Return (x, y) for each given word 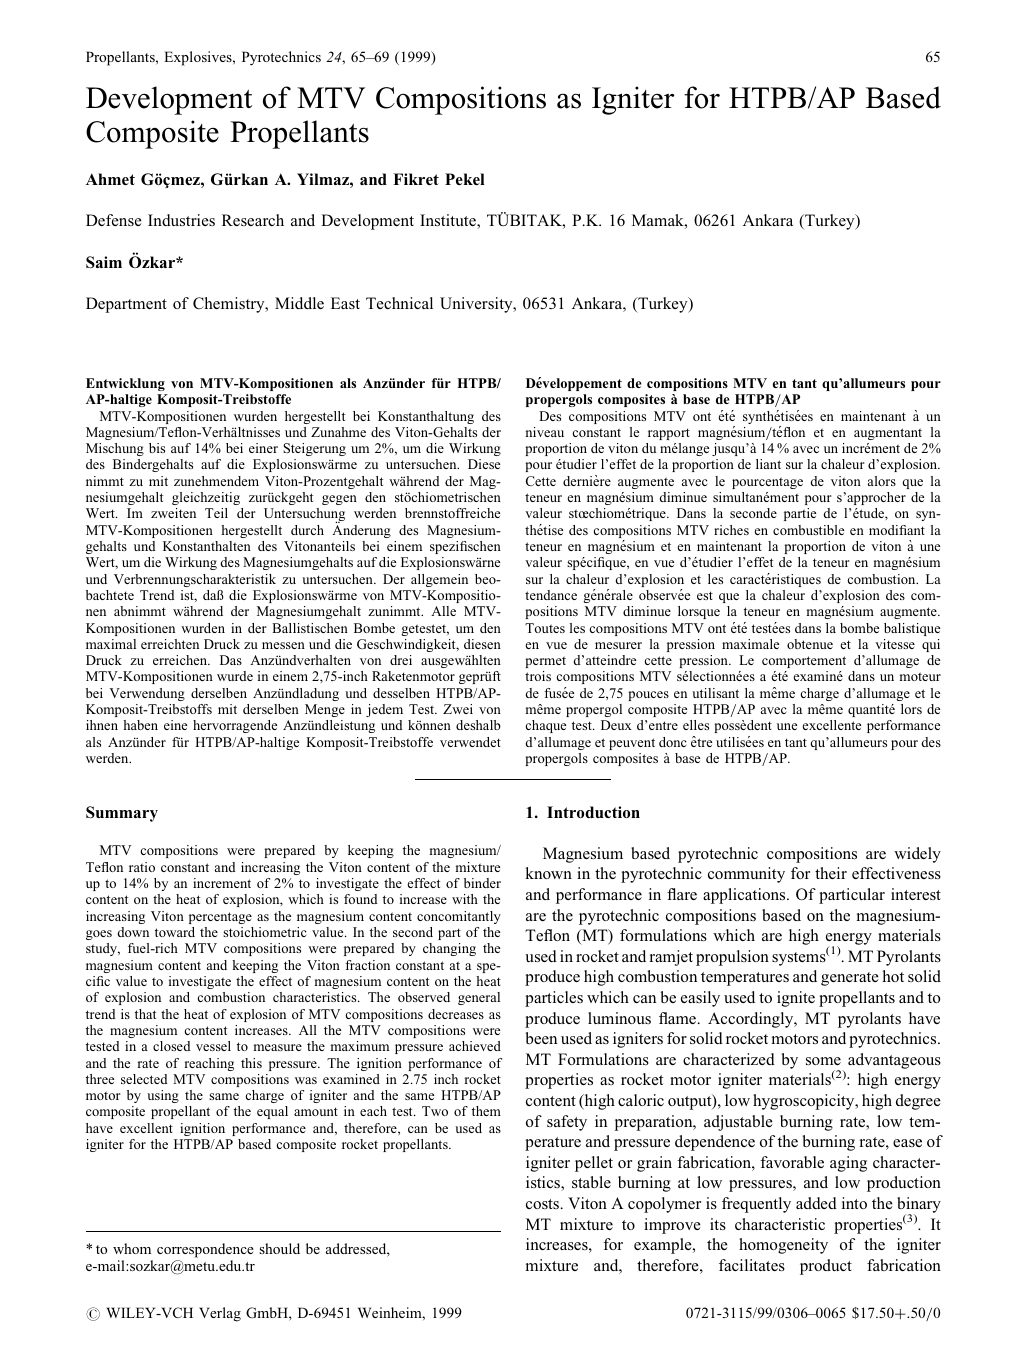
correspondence (205, 1250)
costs (544, 1204)
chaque (545, 726)
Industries (181, 220)
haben (140, 725)
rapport (669, 434)
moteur (920, 676)
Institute (449, 221)
